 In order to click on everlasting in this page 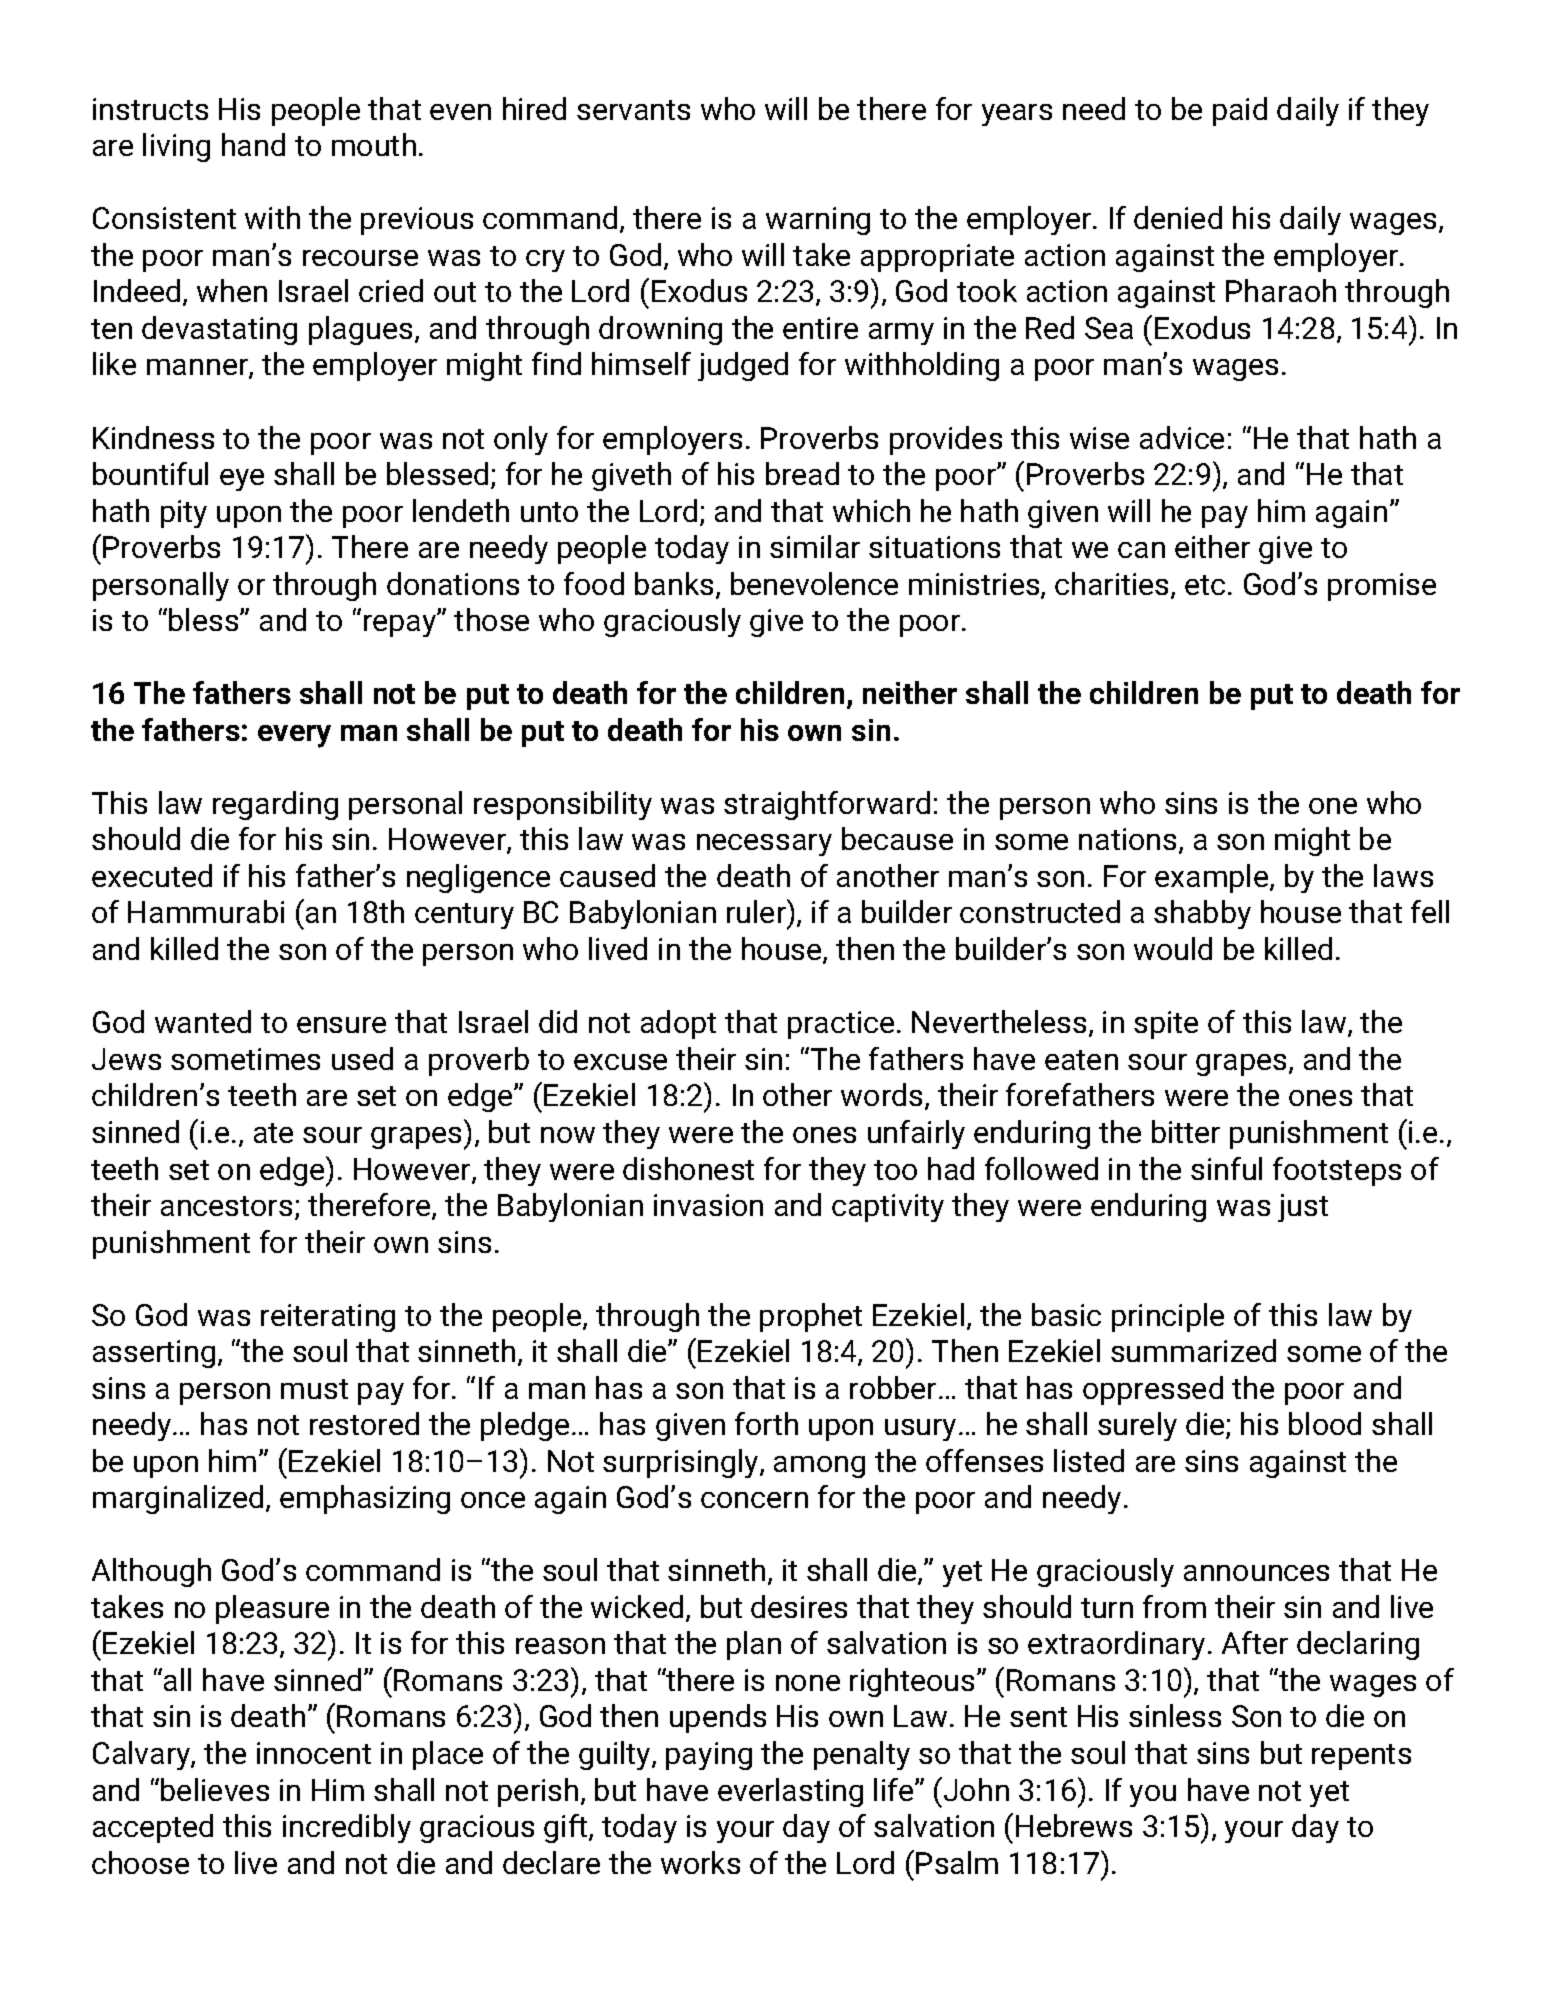, I will do `click(790, 1792)`.
